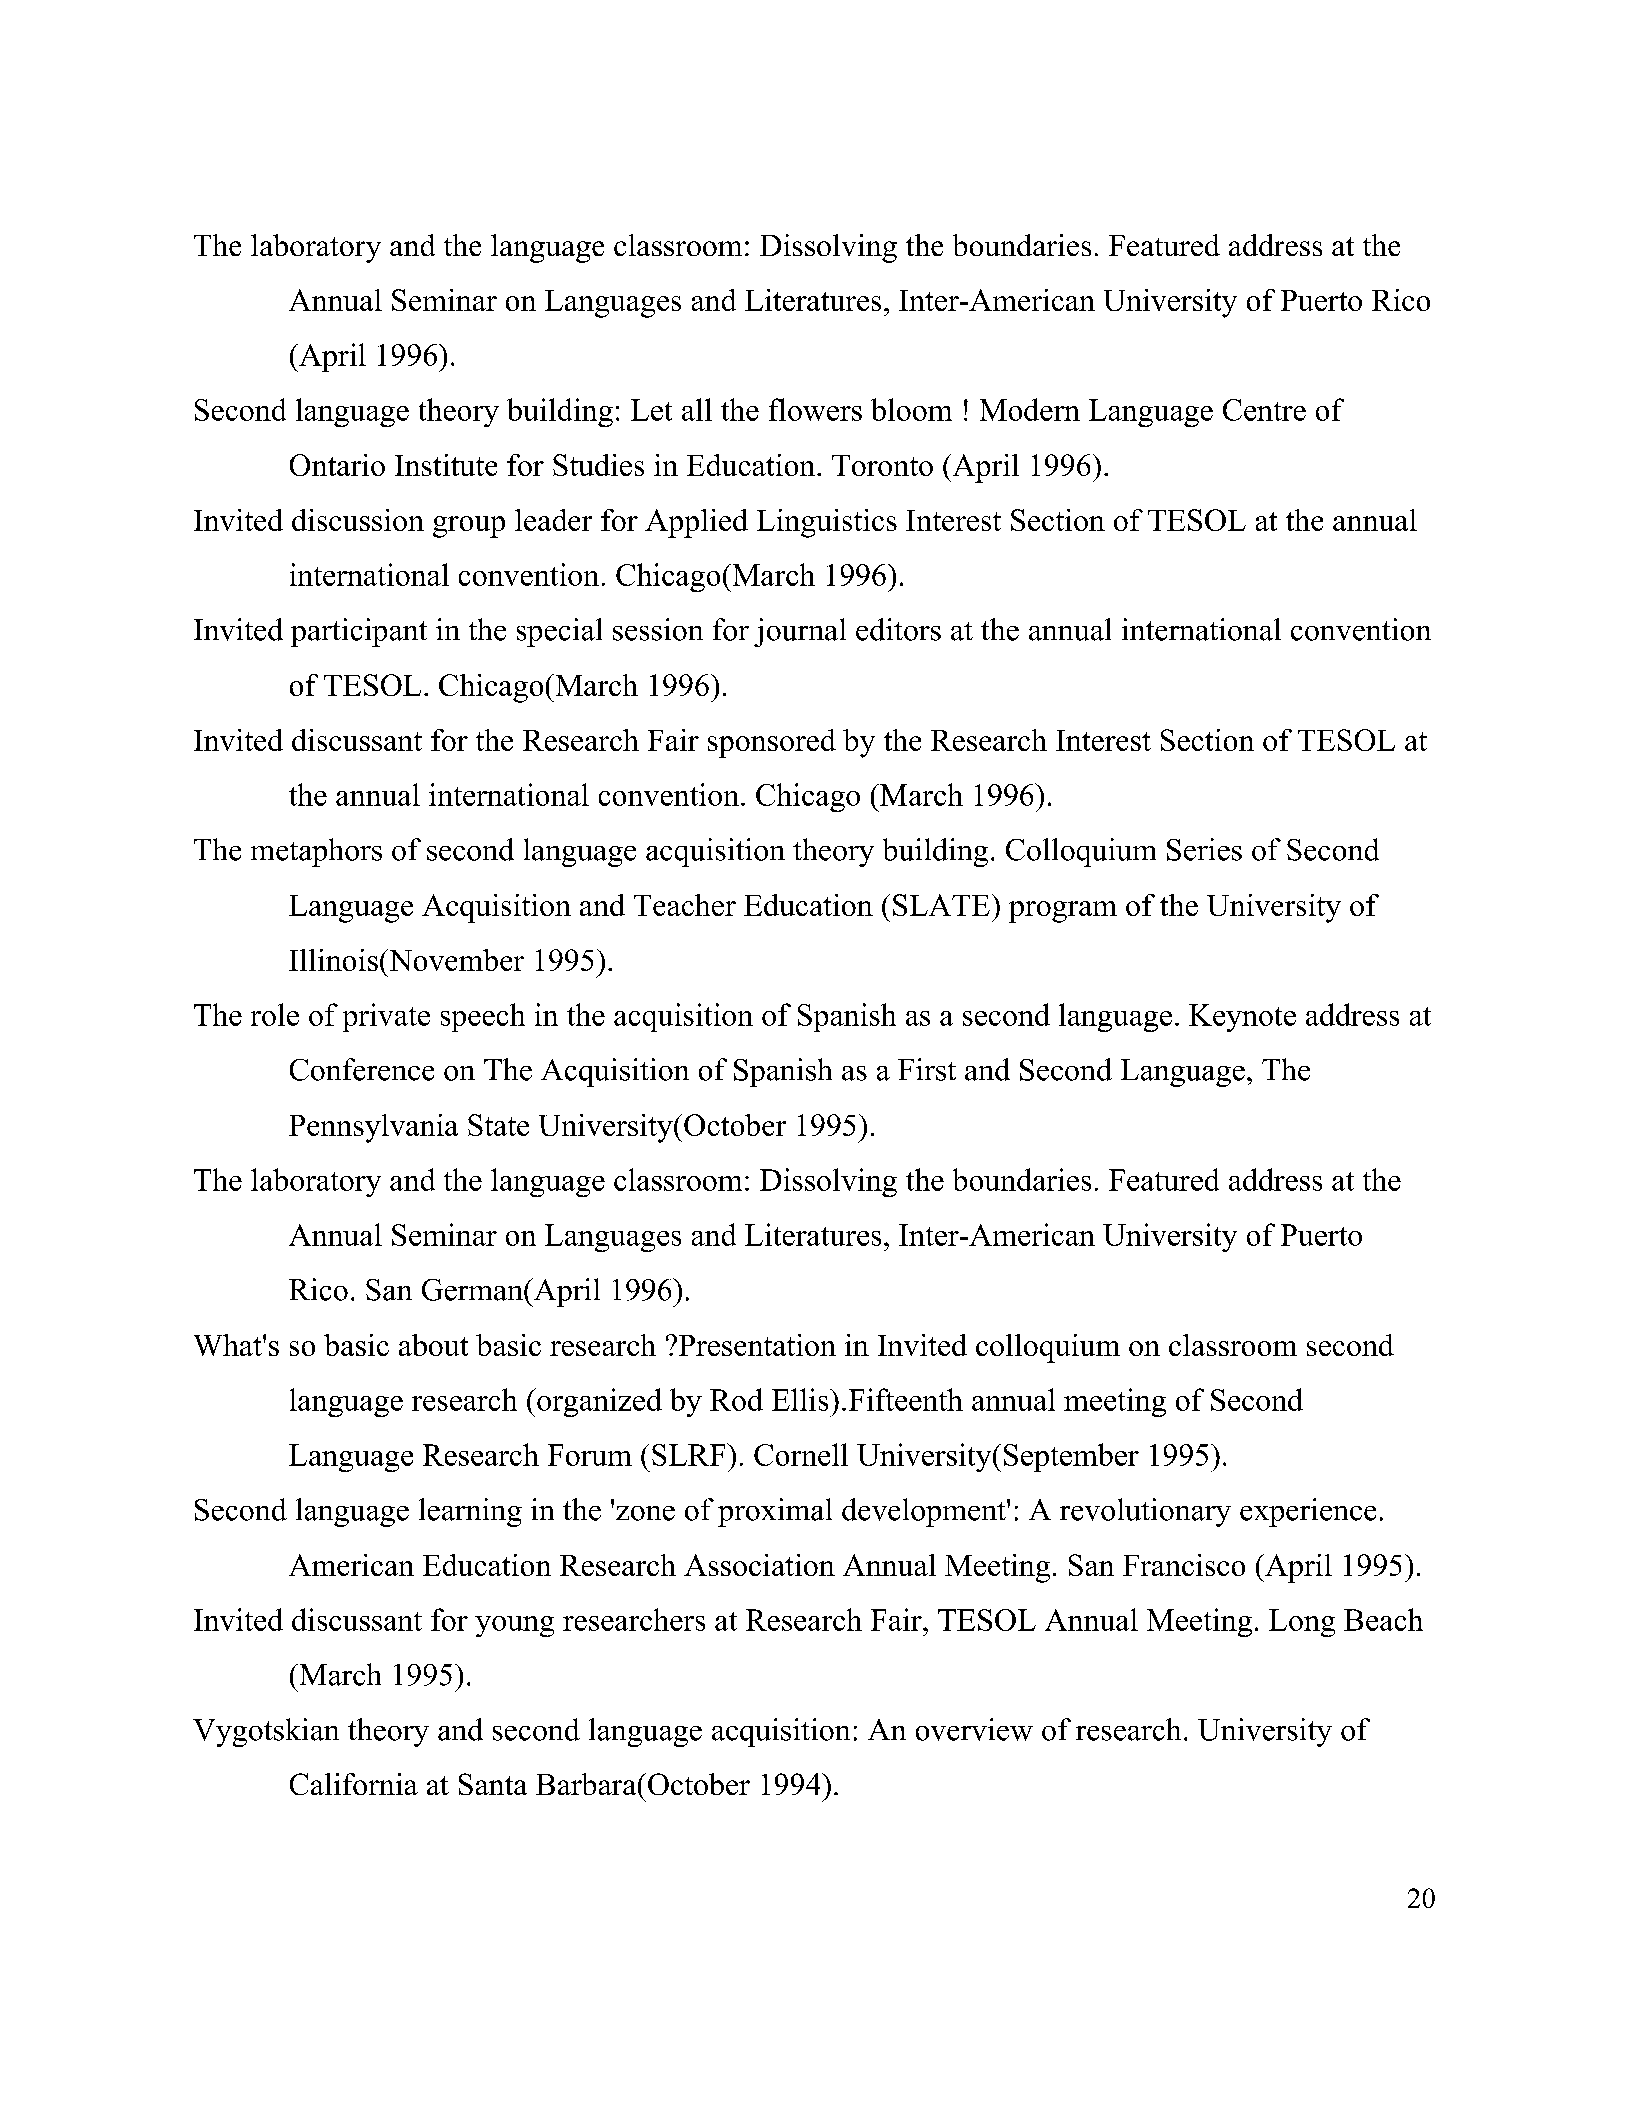 This page has height=2104, width=1626. What do you see at coordinates (1302, 1623) in the page?
I see `Long` at bounding box center [1302, 1623].
